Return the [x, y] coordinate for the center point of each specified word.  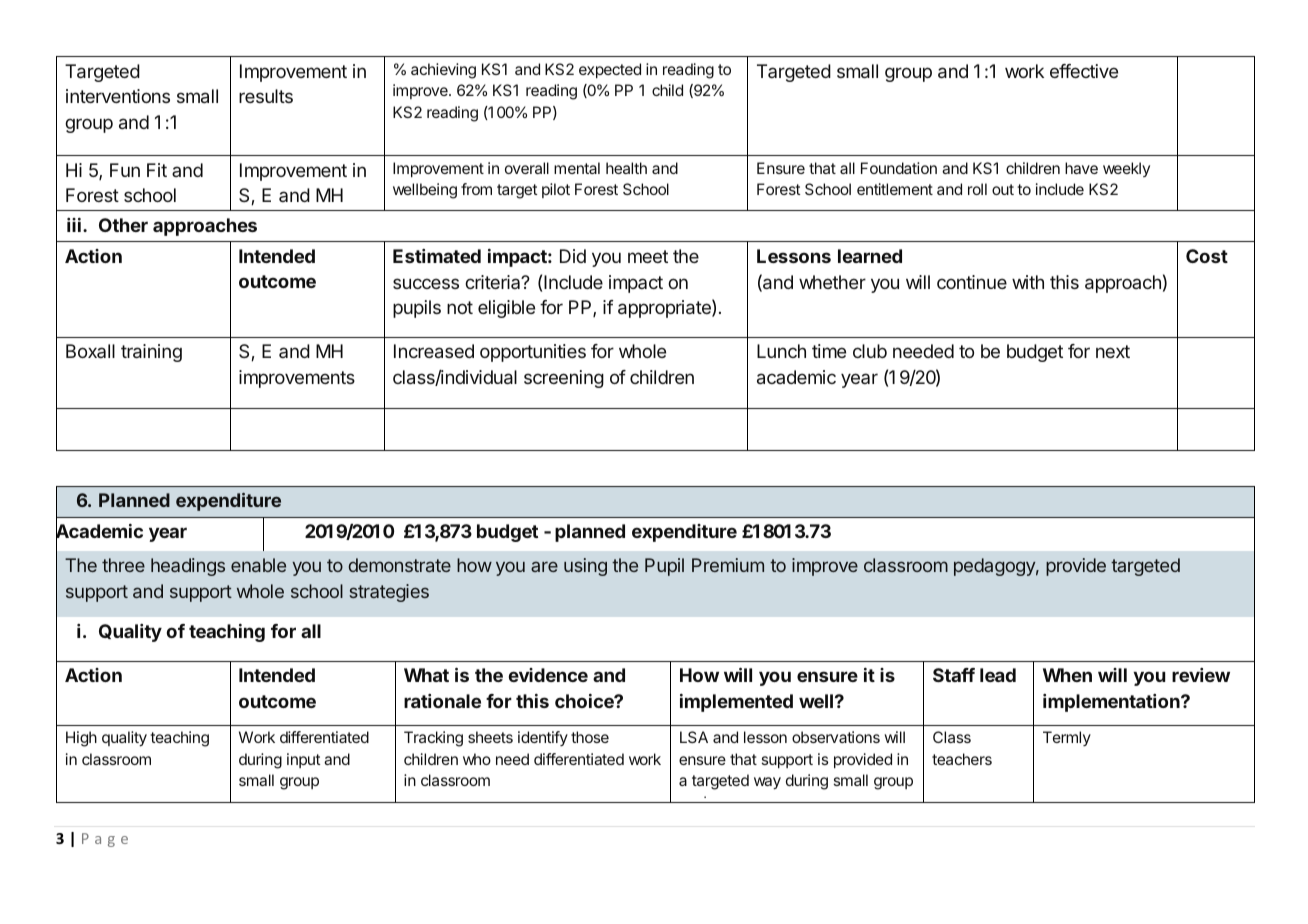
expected [610, 70]
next [1113, 351]
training [151, 353]
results [266, 96]
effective [1084, 71]
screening [564, 379]
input [303, 760]
